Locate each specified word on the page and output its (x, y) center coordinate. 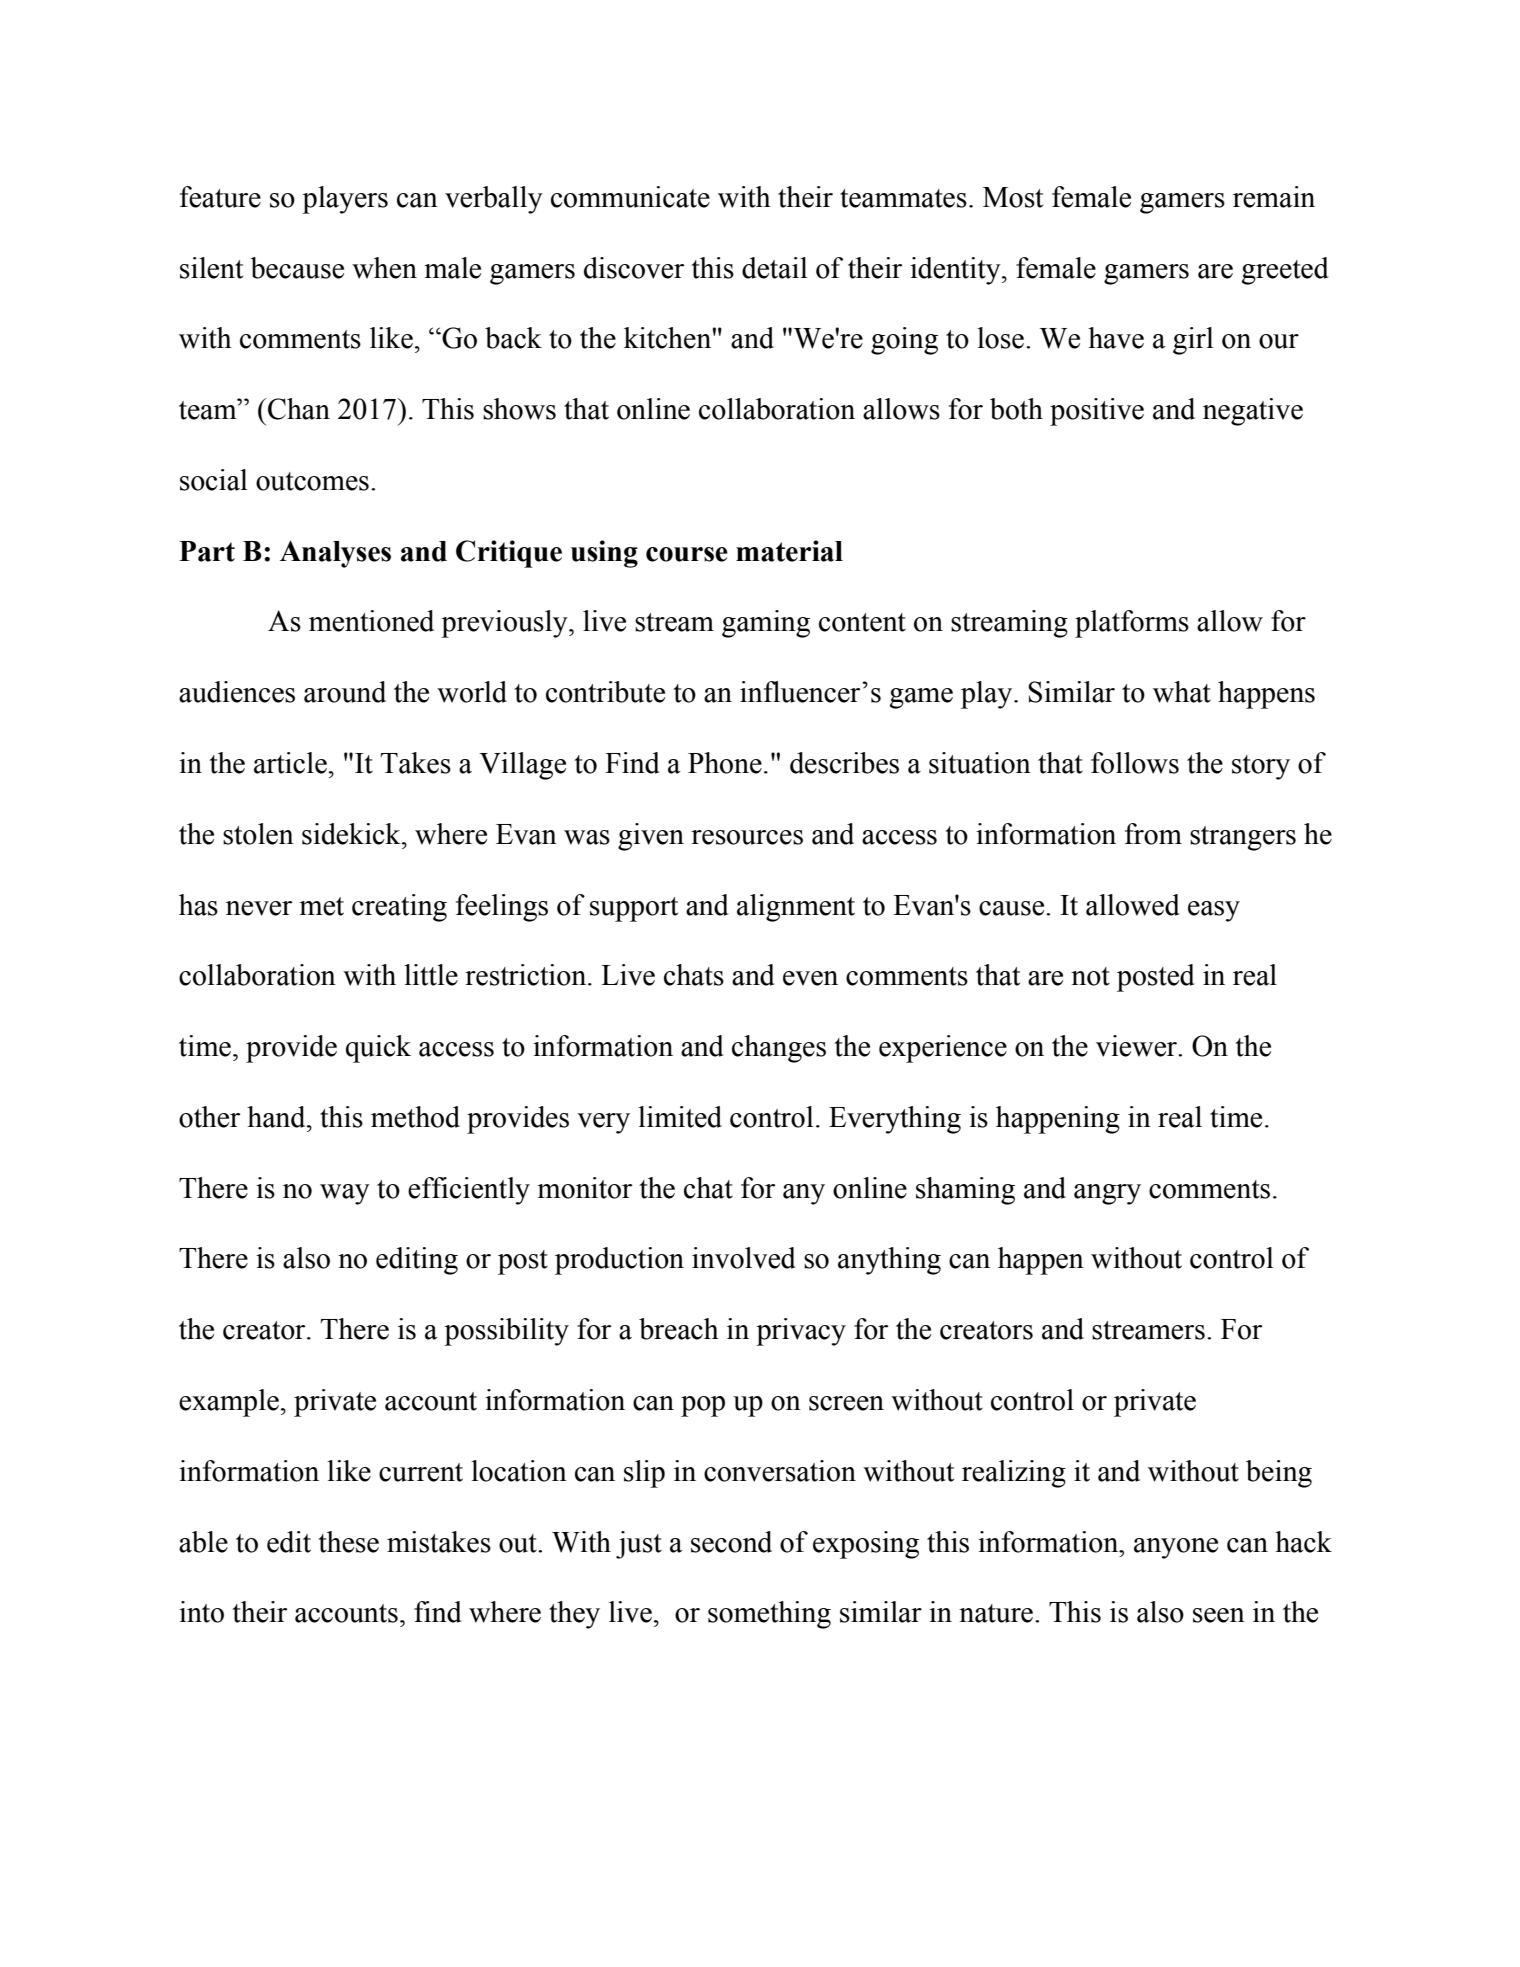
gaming (766, 624)
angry (1107, 1194)
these (349, 1542)
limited (680, 1117)
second (731, 1542)
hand (277, 1117)
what (1182, 692)
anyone (1176, 1548)
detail (775, 268)
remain (1274, 197)
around (345, 692)
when (384, 268)
